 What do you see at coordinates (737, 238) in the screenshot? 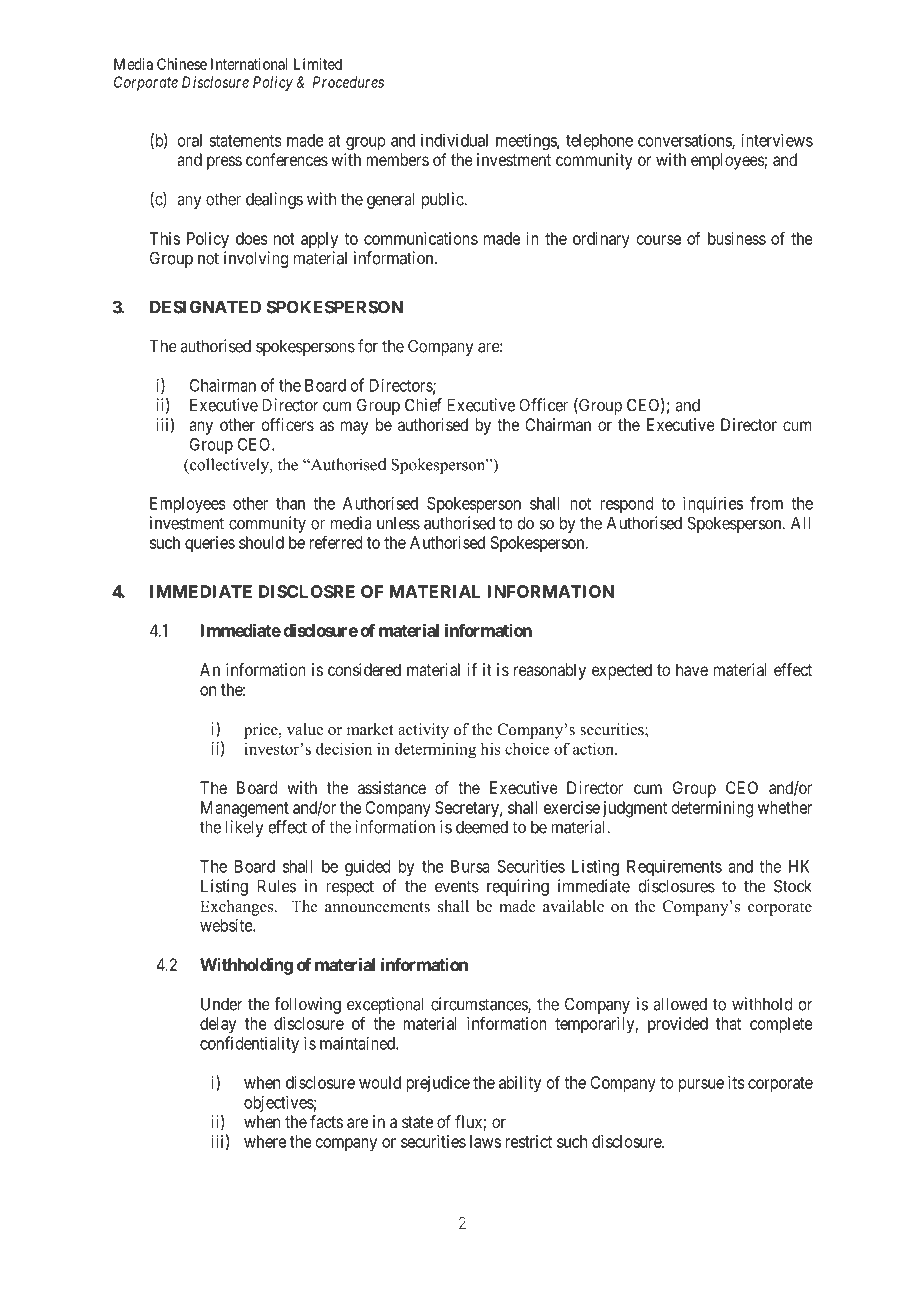
I see `business` at bounding box center [737, 238].
